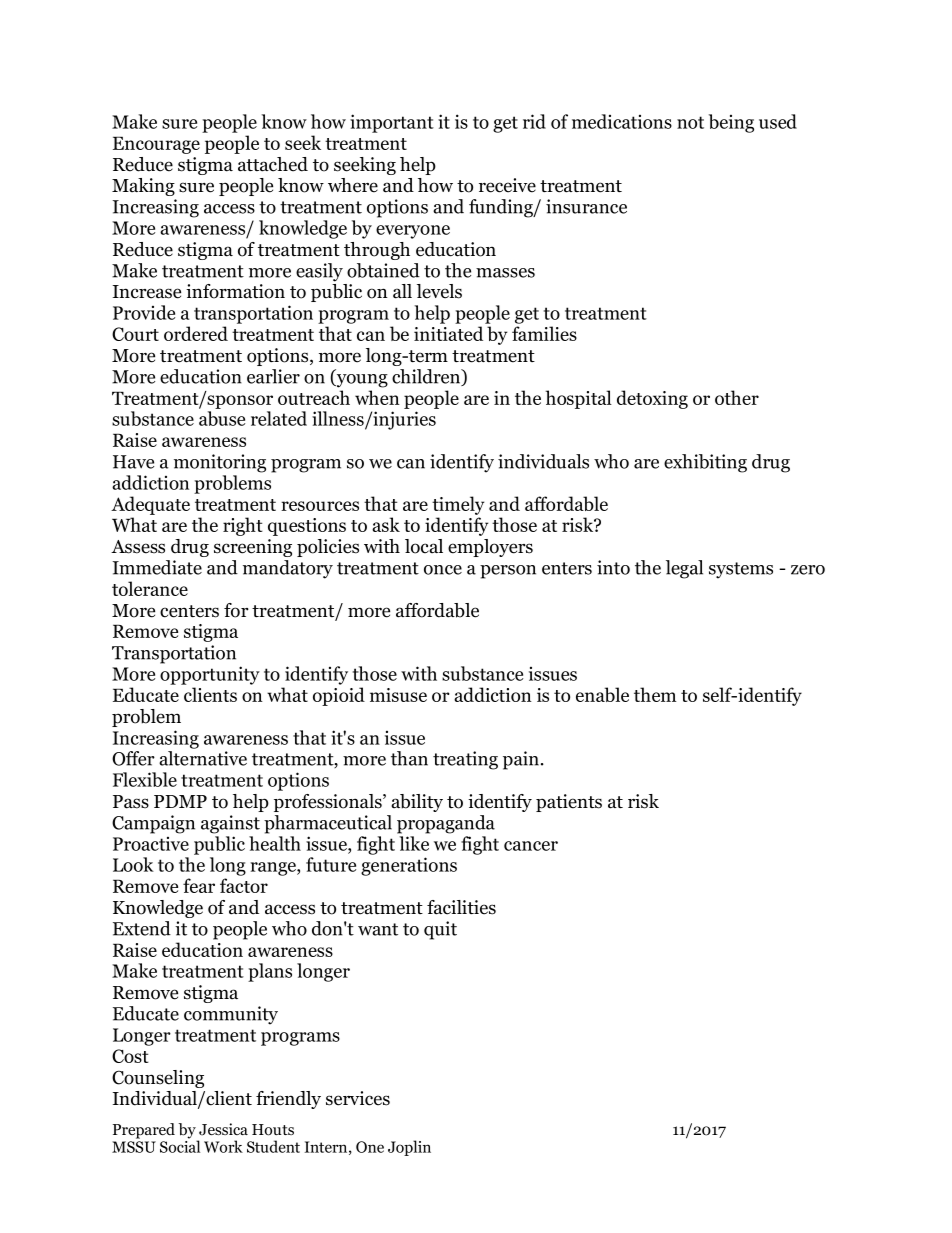 This page has width=952, height=1233. What do you see at coordinates (220, 463) in the page?
I see `monitoring` at bounding box center [220, 463].
